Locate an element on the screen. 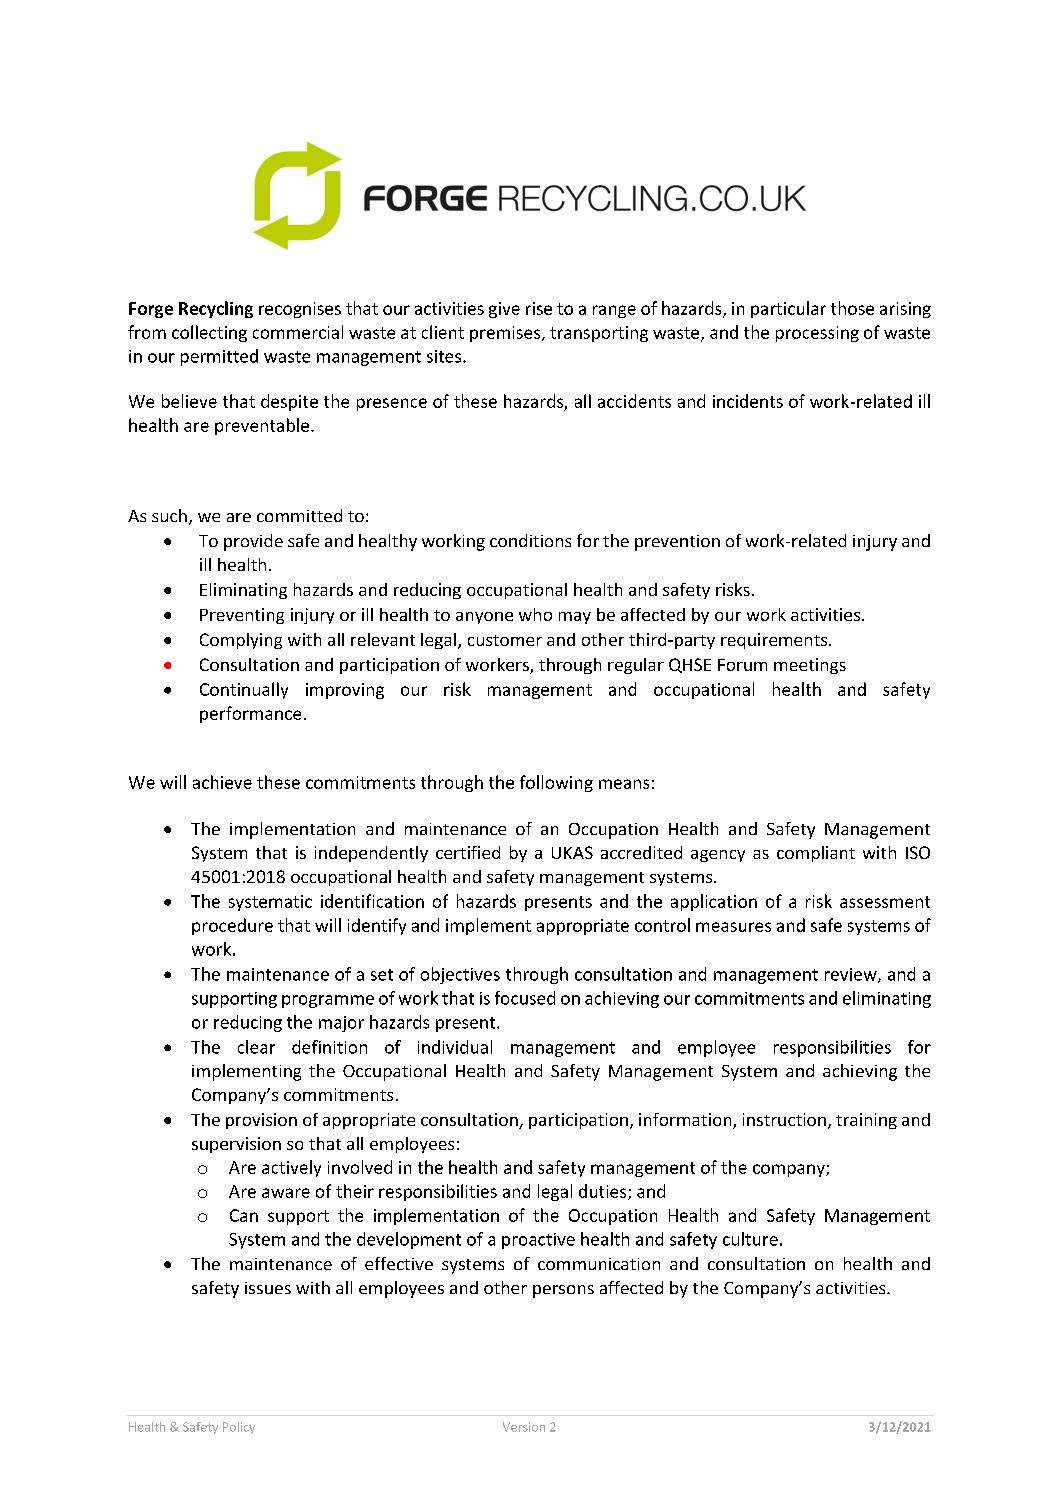 The height and width of the screenshot is (1498, 1059). premises is located at coordinates (506, 334).
